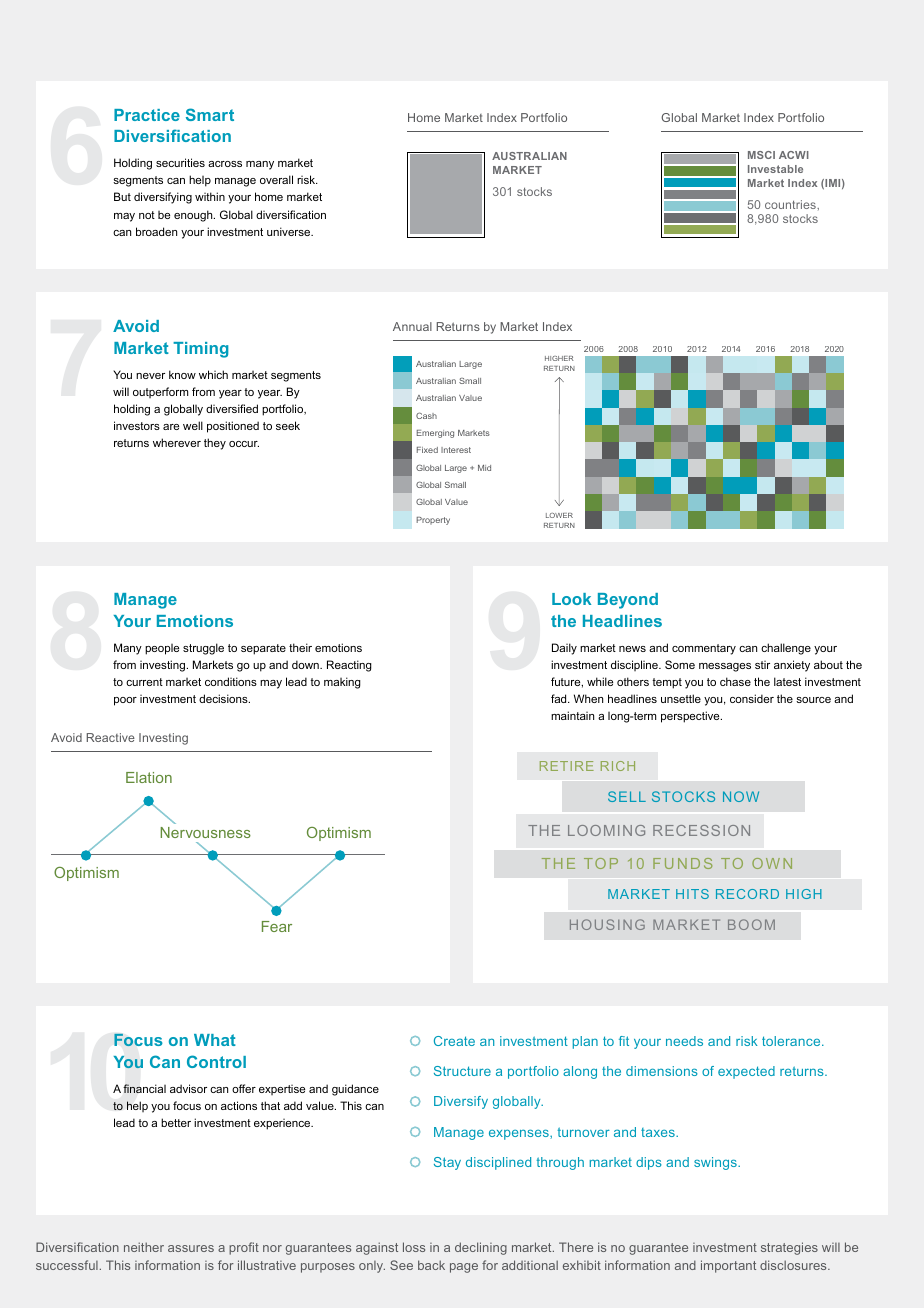 Image resolution: width=924 pixels, height=1308 pixels. I want to click on LOWER, so click(559, 515).
